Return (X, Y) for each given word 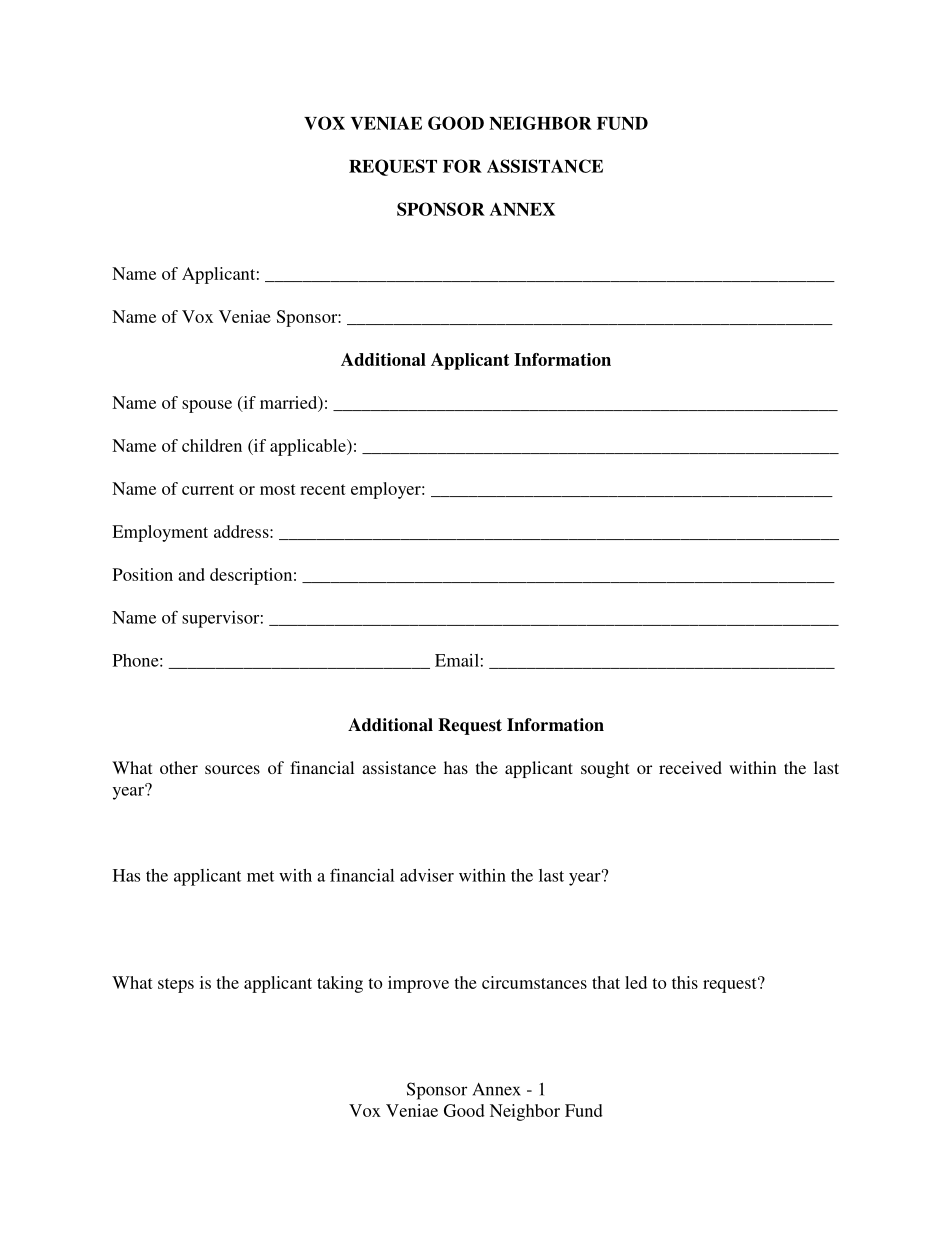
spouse (207, 406)
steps (176, 985)
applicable (309, 447)
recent (323, 489)
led (636, 982)
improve (418, 984)
